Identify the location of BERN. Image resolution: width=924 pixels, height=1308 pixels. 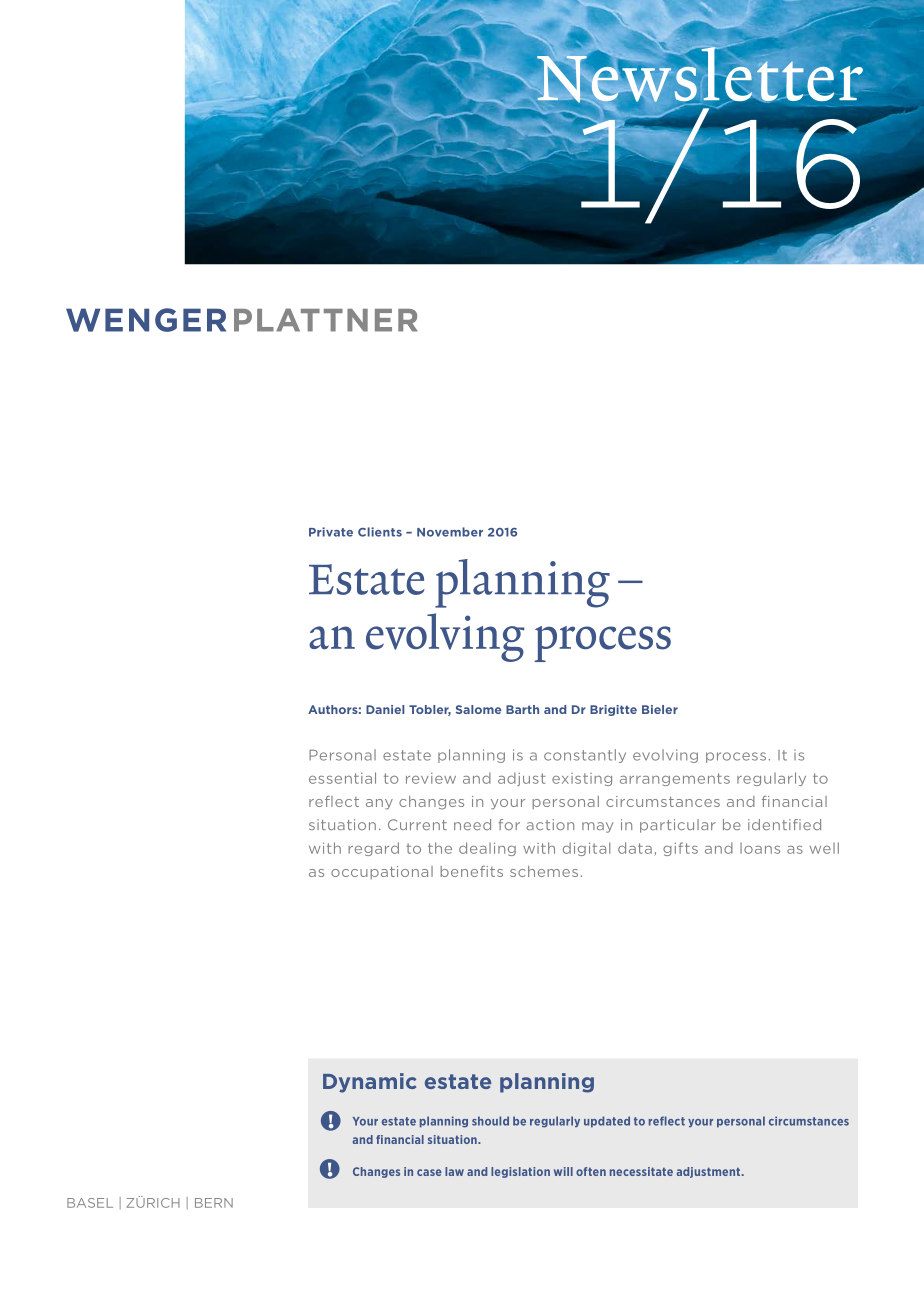
(214, 1203).
